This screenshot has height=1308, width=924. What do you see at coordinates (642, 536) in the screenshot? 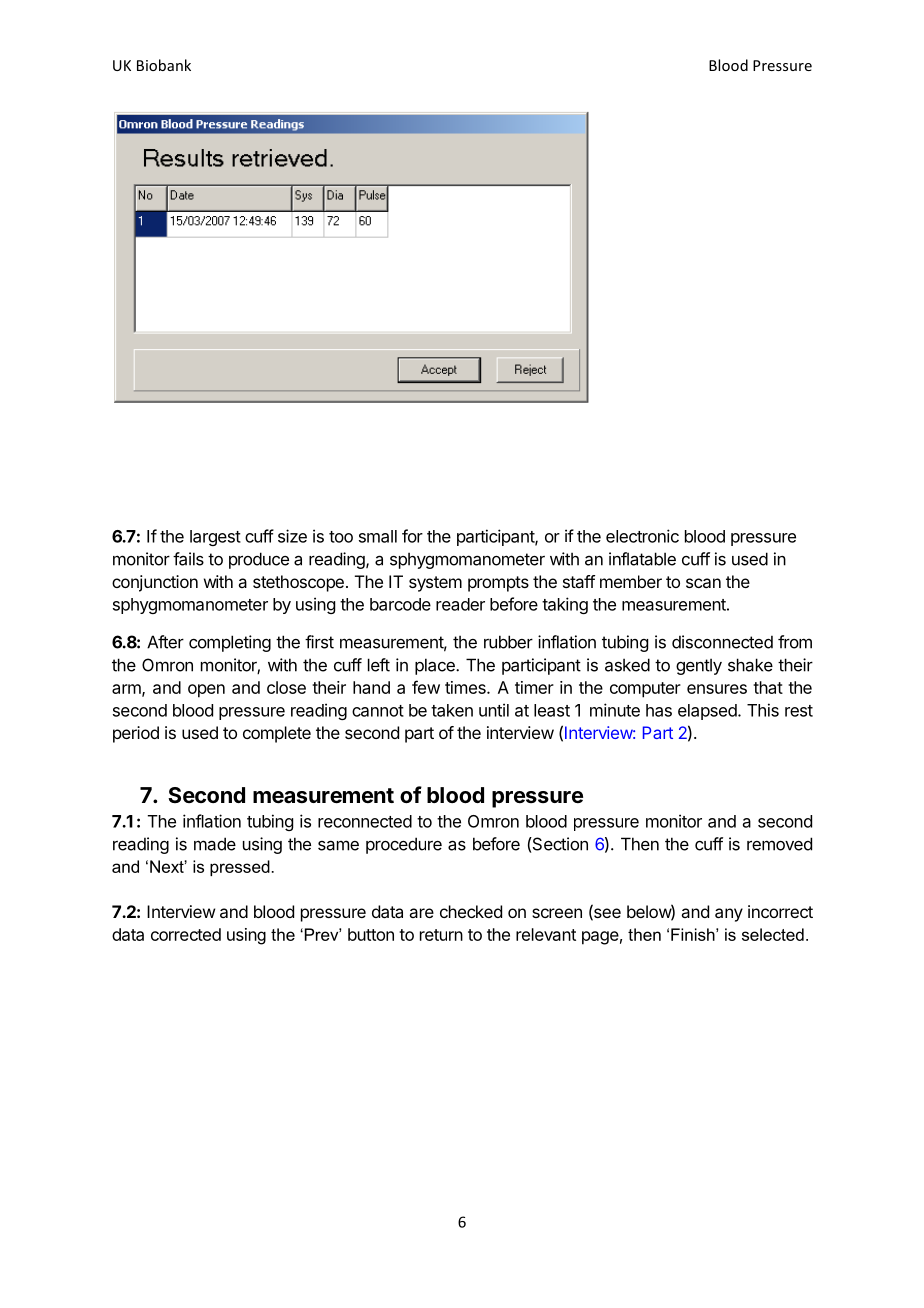
I see `electronic` at bounding box center [642, 536].
